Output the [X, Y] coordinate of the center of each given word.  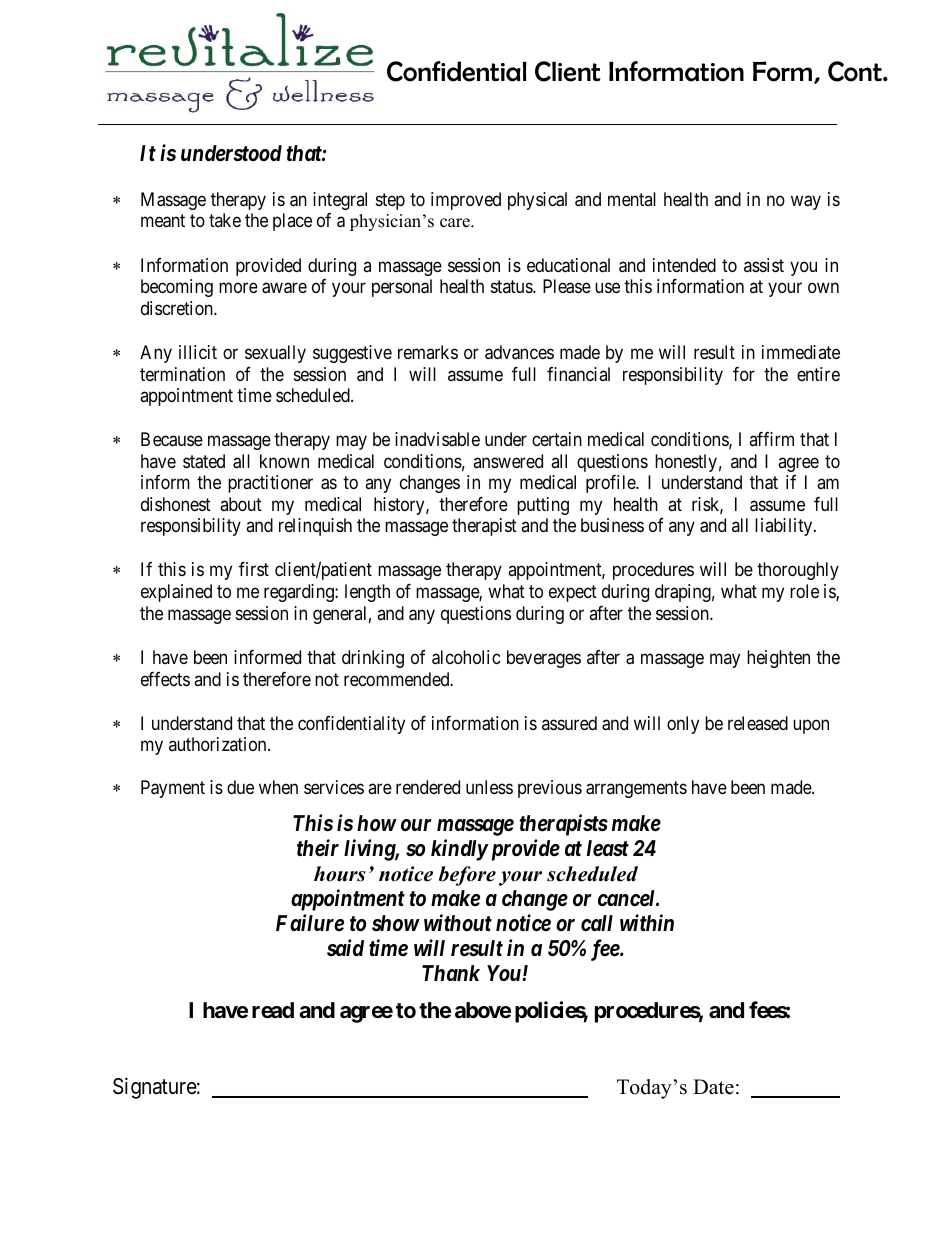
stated [204, 461]
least [608, 848]
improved [466, 201]
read [273, 1010]
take [225, 220]
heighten [778, 659]
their [318, 848]
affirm [771, 439]
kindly [459, 850]
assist [764, 265]
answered [508, 461]
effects [165, 679]
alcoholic [466, 657]
